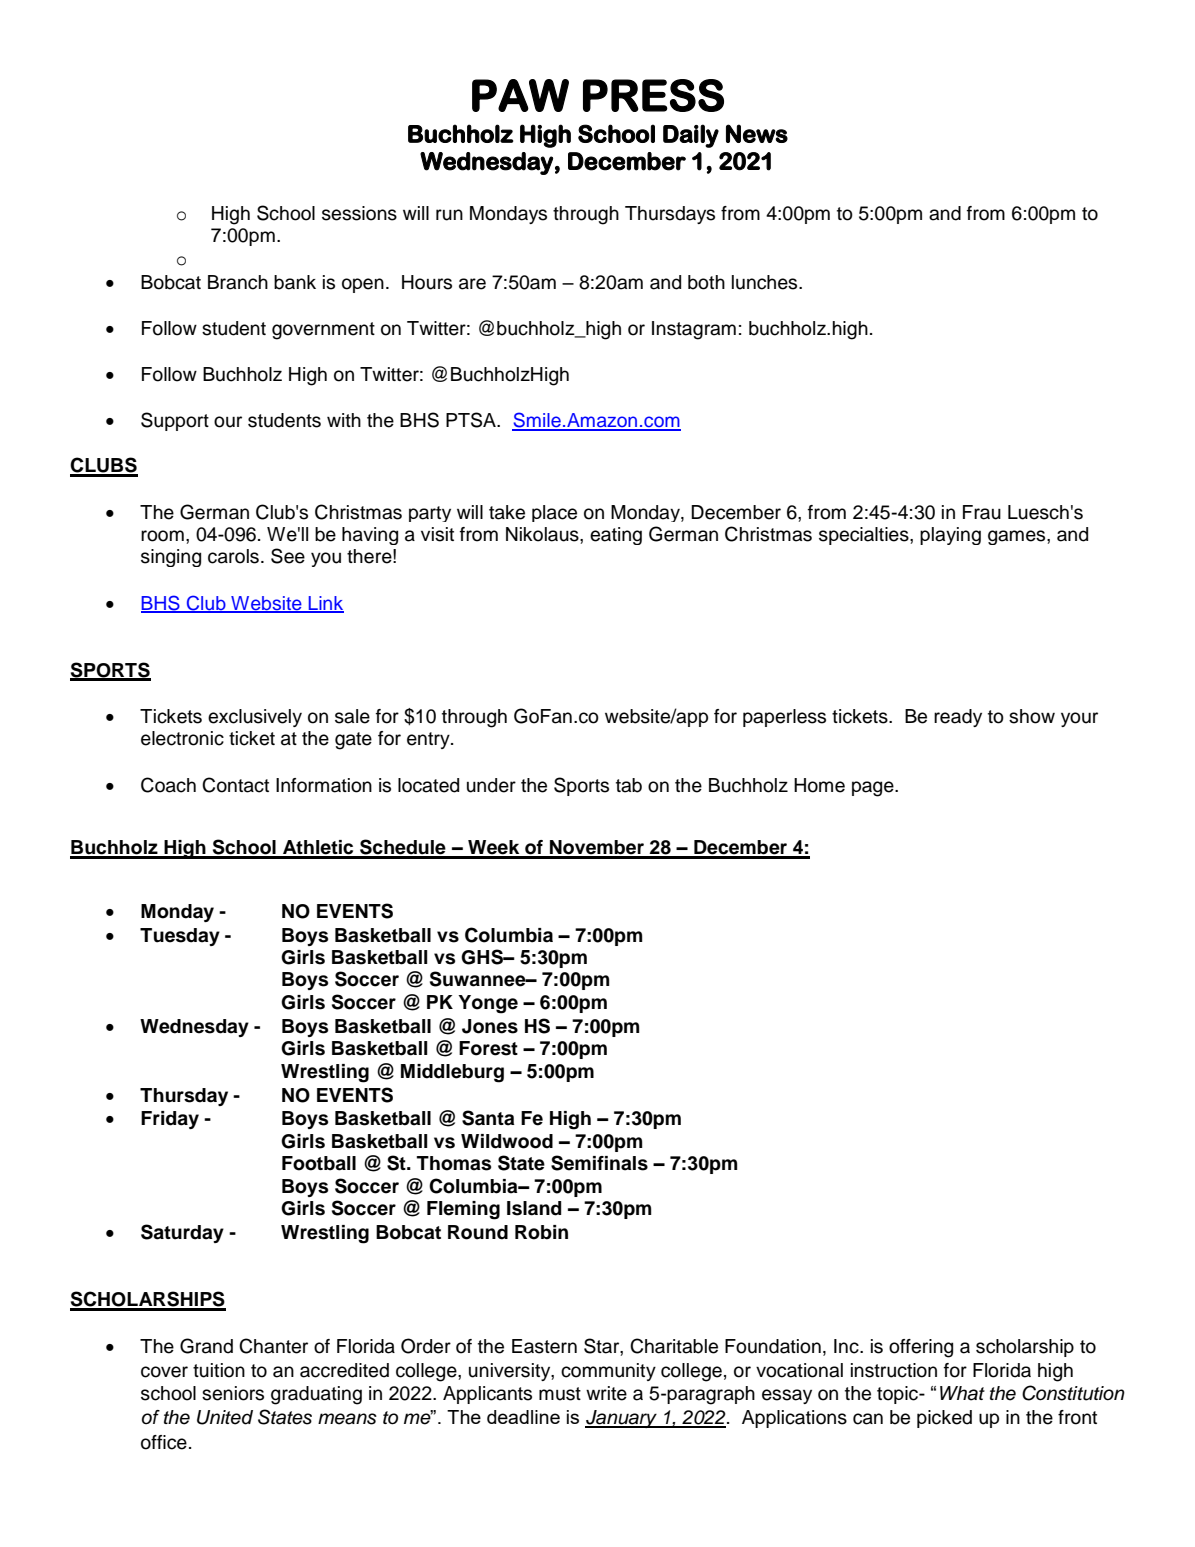 The image size is (1195, 1547). What do you see at coordinates (359, 213) in the screenshot?
I see `sessions` at bounding box center [359, 213].
